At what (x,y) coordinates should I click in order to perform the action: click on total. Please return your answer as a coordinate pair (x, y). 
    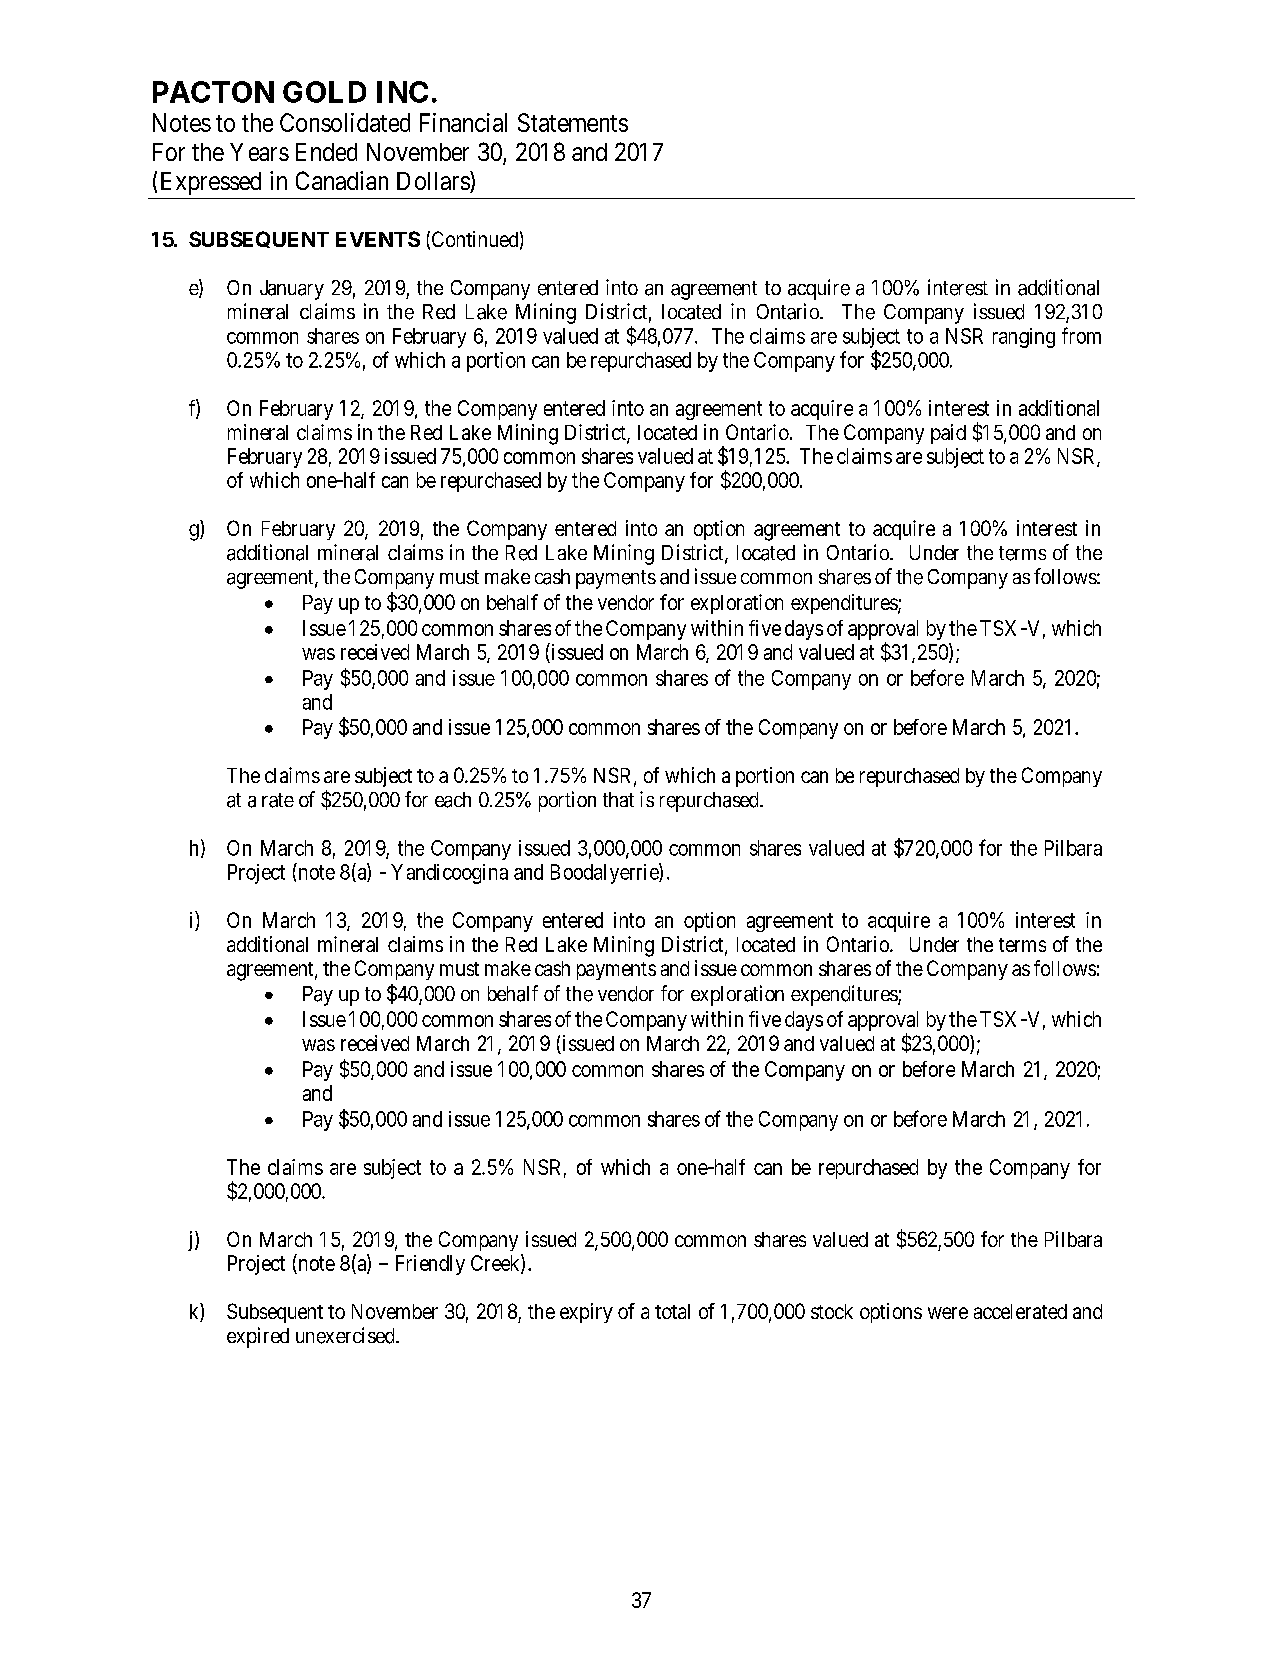
    Looking at the image, I should click on (672, 1311).
